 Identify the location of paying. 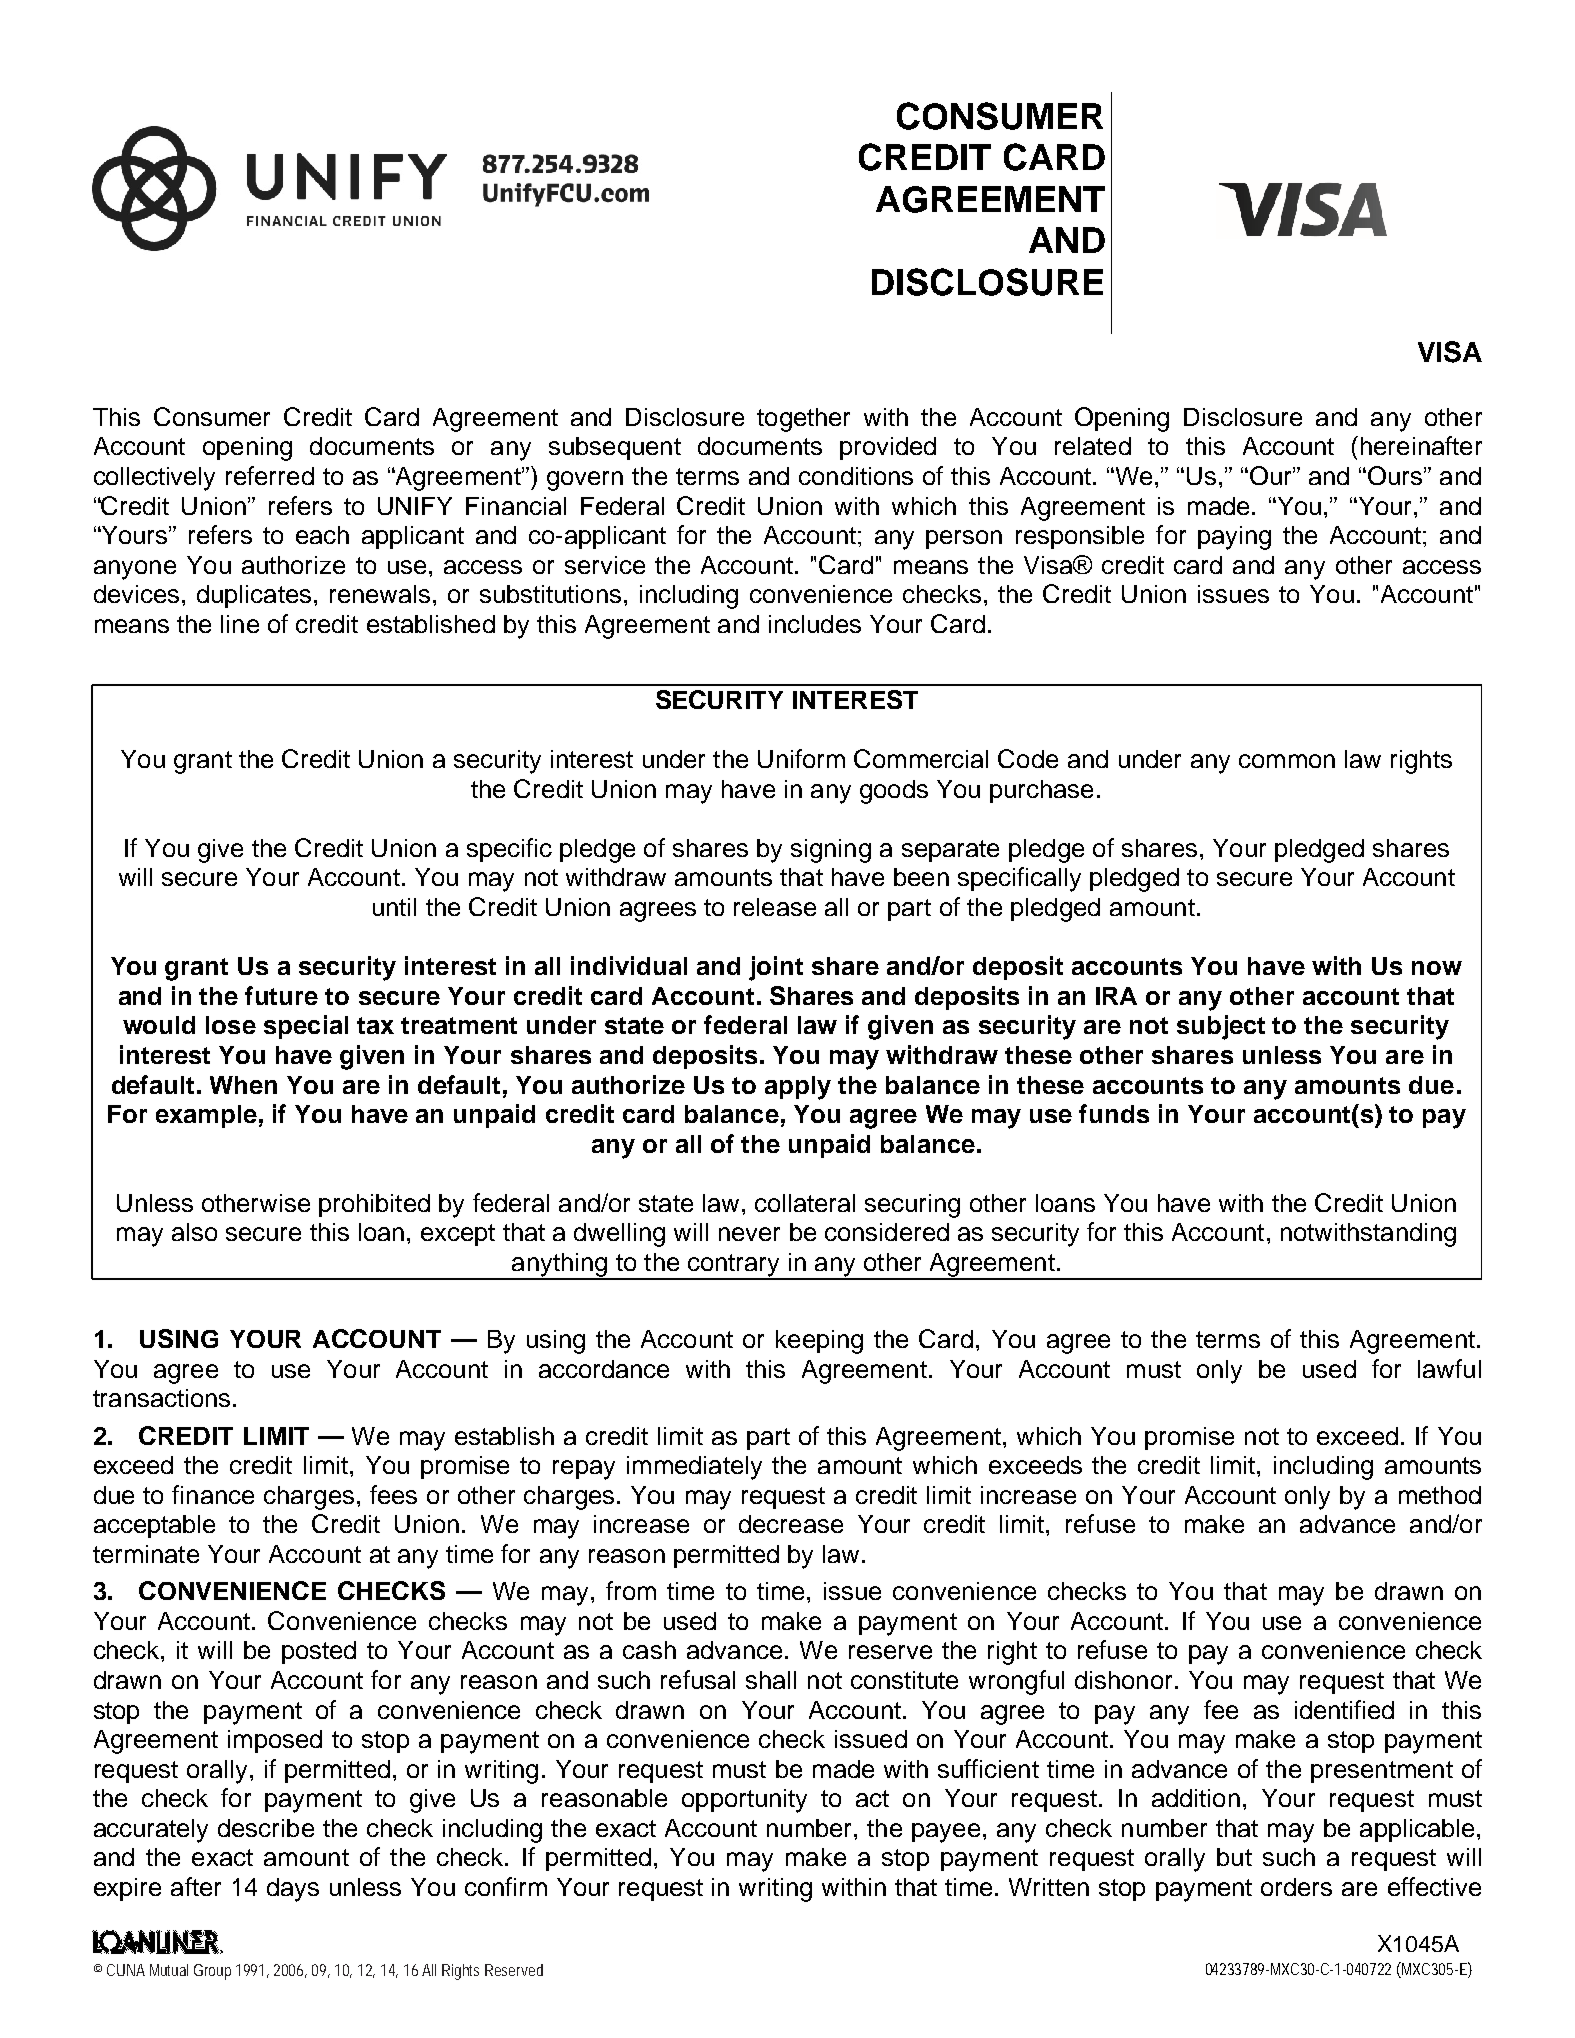
(1234, 538).
